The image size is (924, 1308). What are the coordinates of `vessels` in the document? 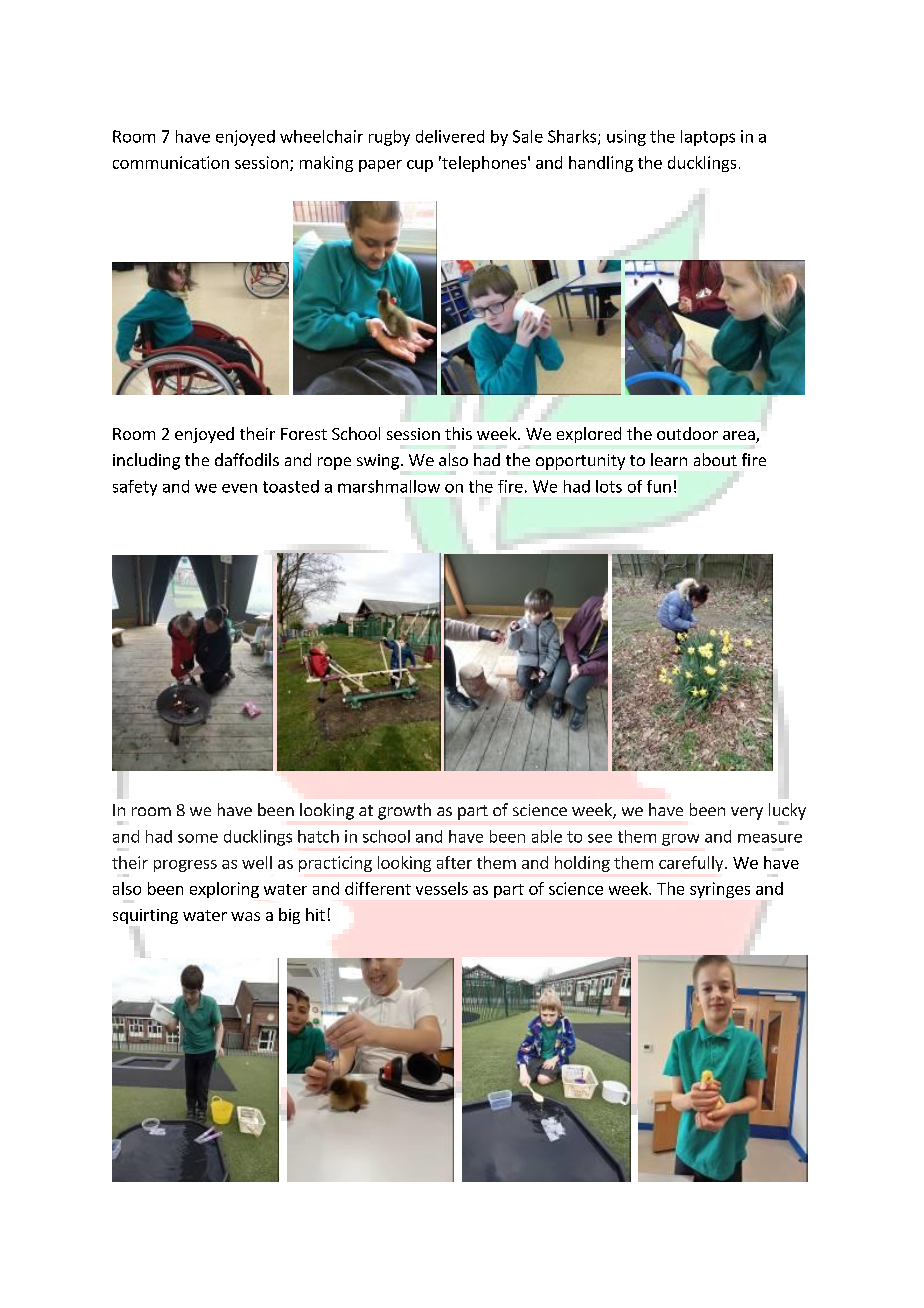 It's located at (442, 888).
